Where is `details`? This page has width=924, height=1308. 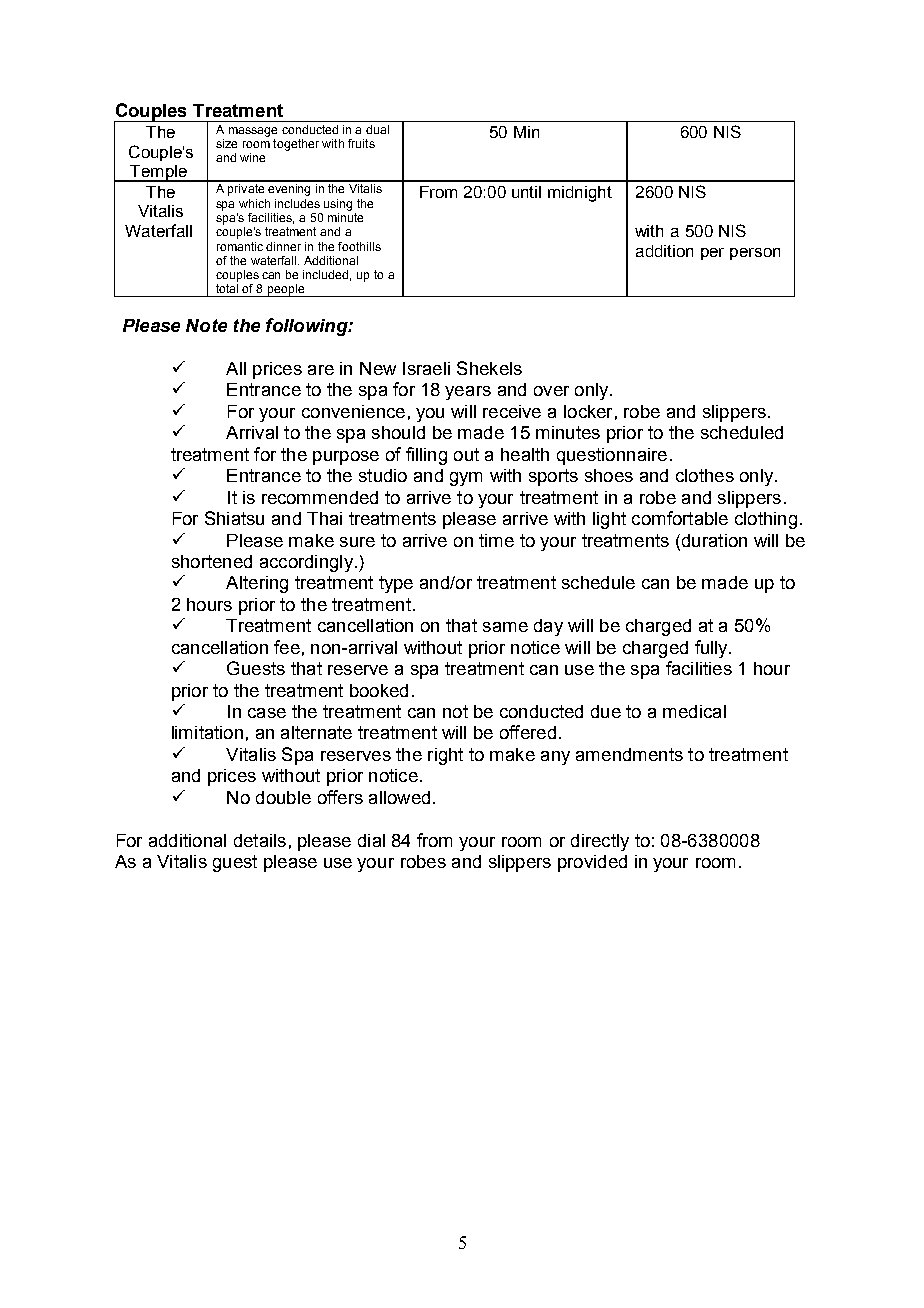 details is located at coordinates (260, 840).
